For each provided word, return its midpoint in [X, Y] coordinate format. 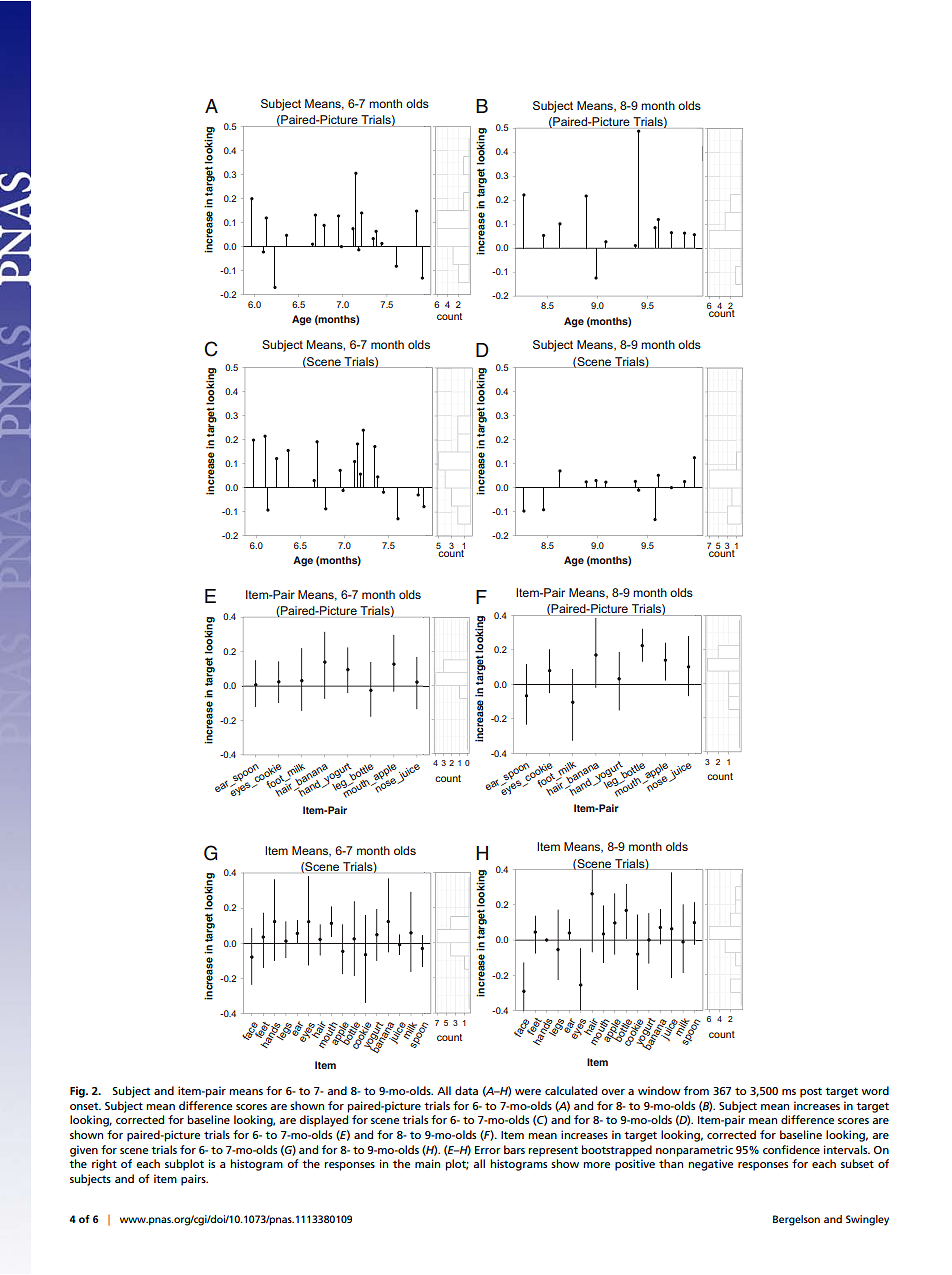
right [104, 1165]
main [427, 1163]
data [466, 1090]
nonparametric [694, 1151]
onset [85, 1106]
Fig [78, 1092]
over [613, 1092]
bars [514, 1149]
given [84, 1151]
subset [857, 1163]
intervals [847, 1149]
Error [488, 1150]
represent [553, 1151]
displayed [323, 1121]
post [811, 1092]
